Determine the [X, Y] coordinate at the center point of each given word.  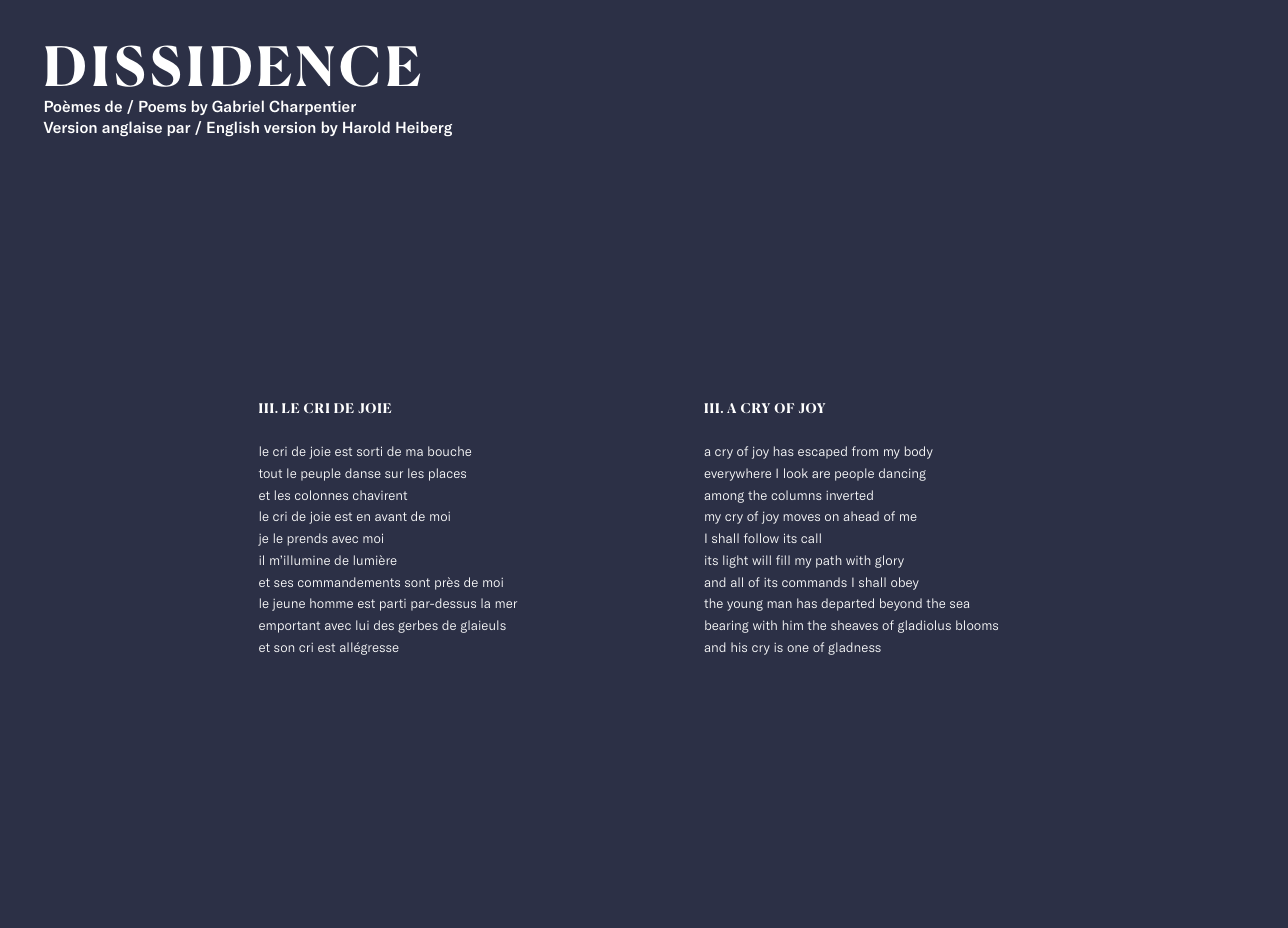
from [865, 451]
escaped [822, 452]
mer [506, 604]
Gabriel [238, 106]
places [447, 474]
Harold [366, 127]
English [233, 128]
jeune [288, 605]
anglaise [132, 128]
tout [270, 473]
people [854, 474]
